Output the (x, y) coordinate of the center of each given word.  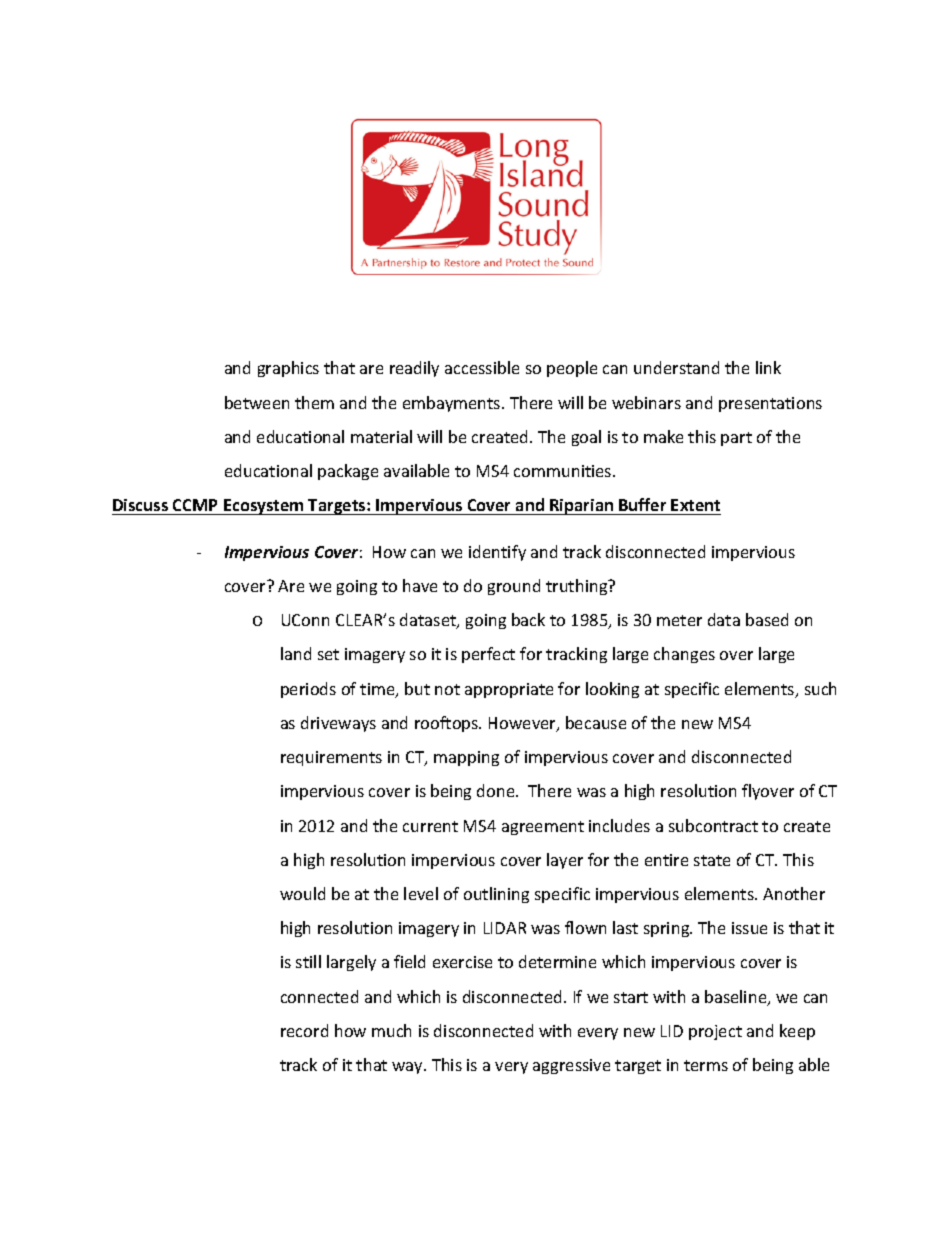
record (304, 1030)
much (391, 1030)
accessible (482, 367)
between (257, 402)
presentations (770, 404)
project (715, 1032)
